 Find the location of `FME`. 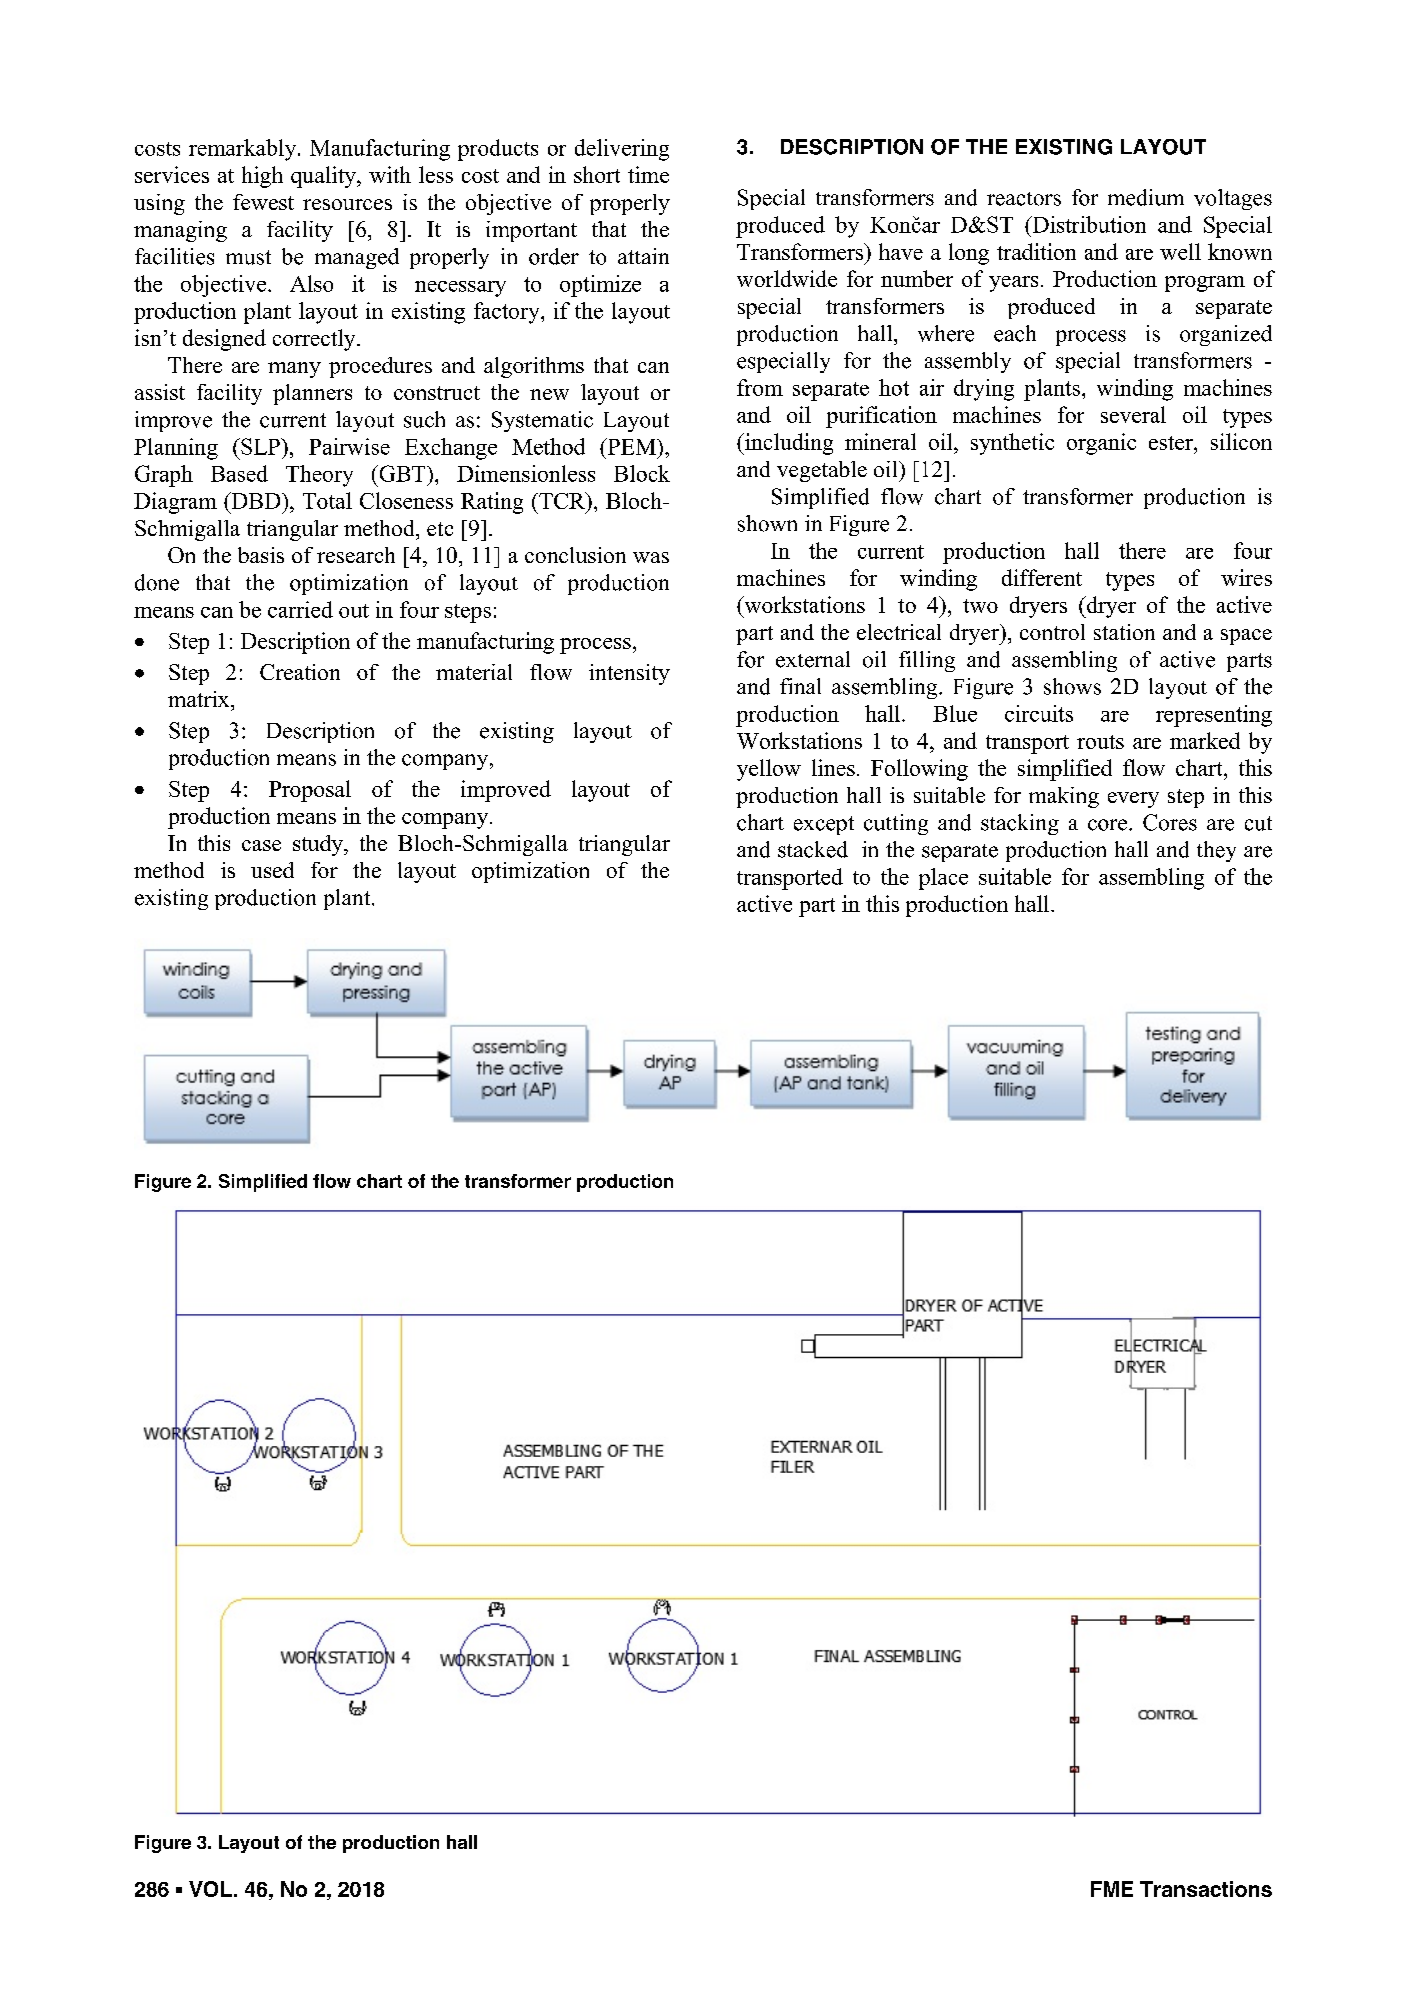

FME is located at coordinates (1112, 1889).
